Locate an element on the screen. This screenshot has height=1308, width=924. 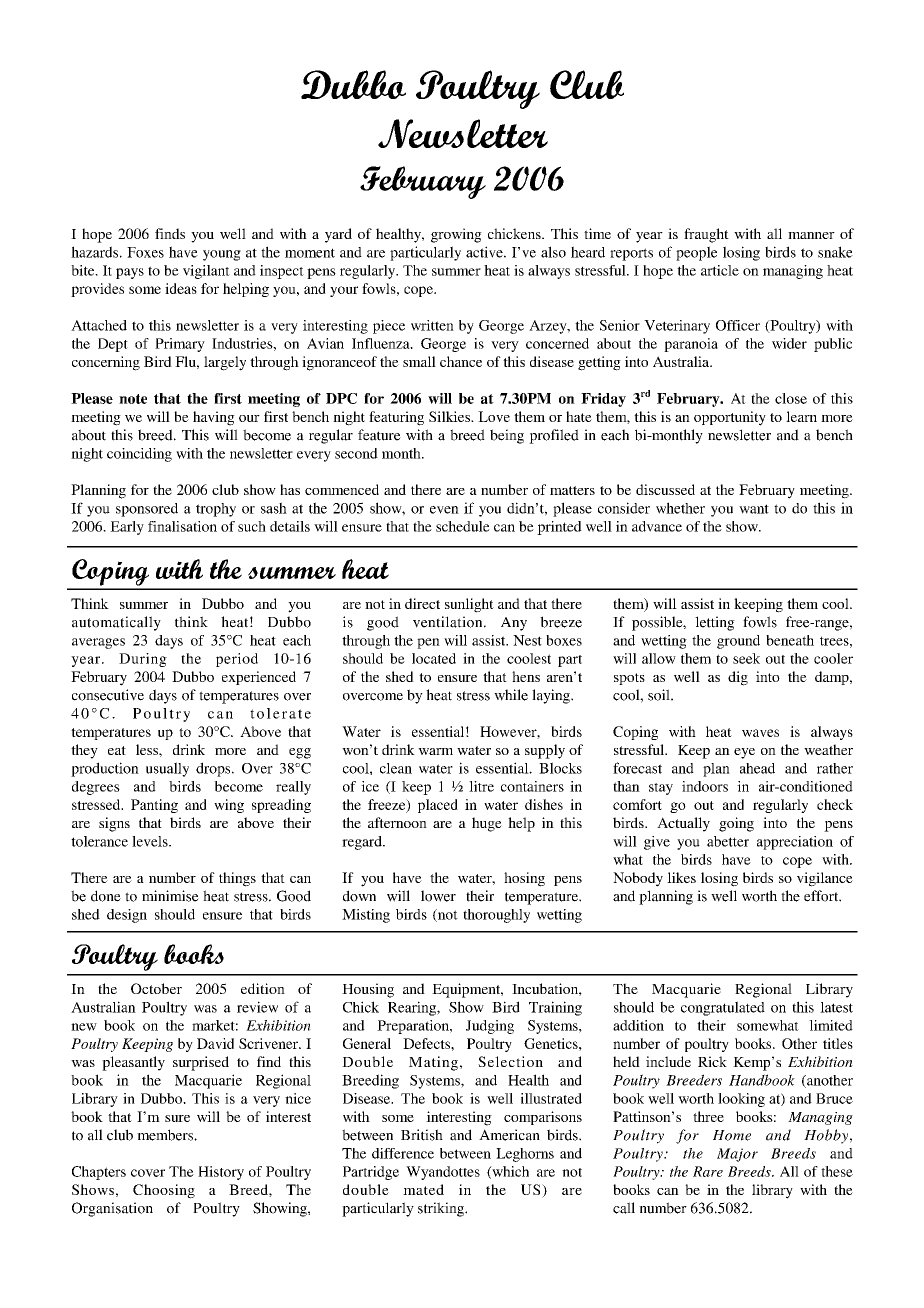
Foxes is located at coordinates (145, 252).
